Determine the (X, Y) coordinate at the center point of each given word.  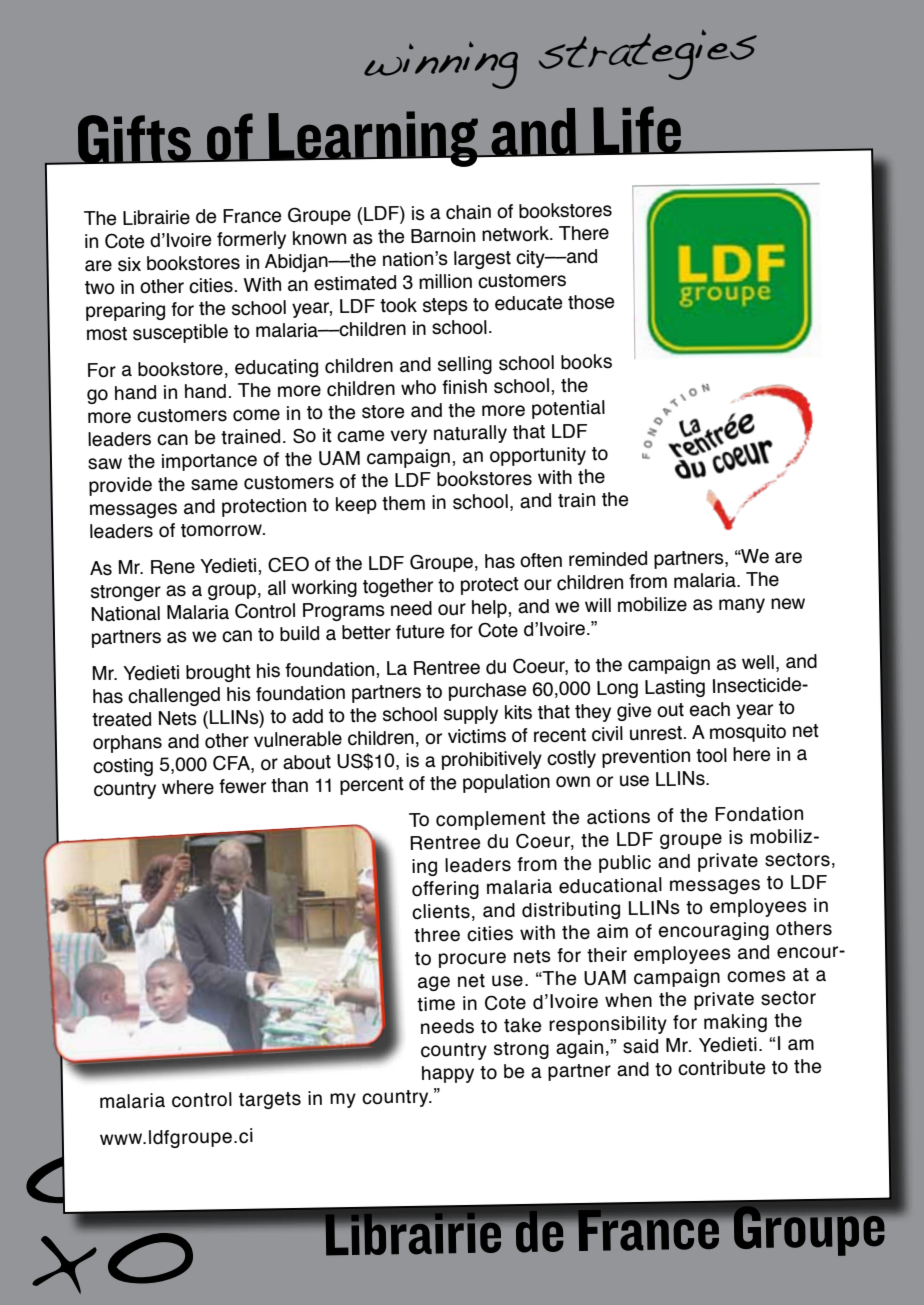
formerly (251, 240)
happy (448, 1074)
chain (468, 212)
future (420, 632)
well (758, 662)
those (591, 302)
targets (270, 1100)
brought (218, 673)
